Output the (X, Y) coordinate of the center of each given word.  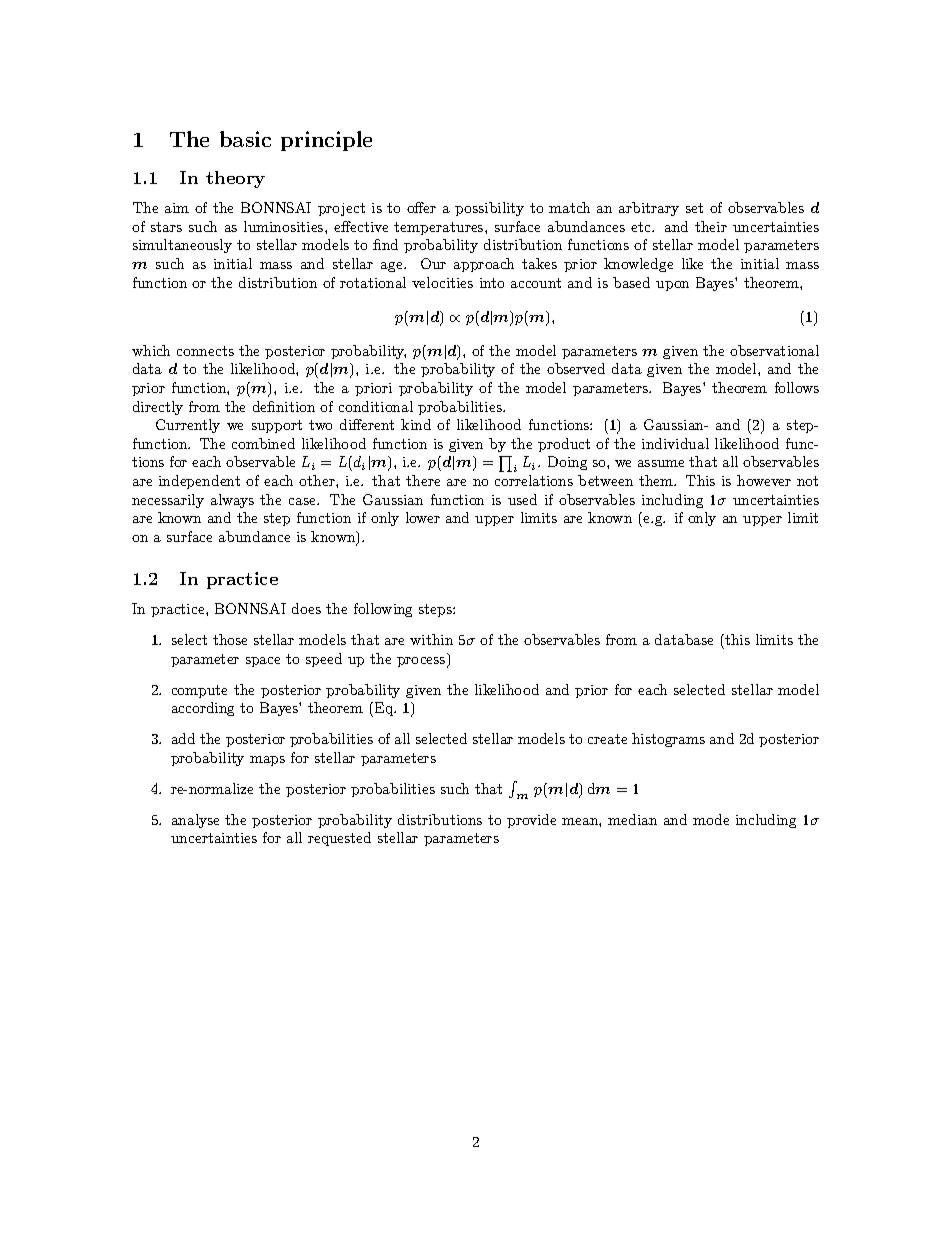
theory (235, 179)
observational (774, 350)
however (764, 480)
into (492, 283)
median (632, 819)
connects (205, 351)
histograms (668, 740)
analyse (195, 821)
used (522, 499)
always (232, 501)
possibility (489, 209)
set (694, 208)
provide (531, 821)
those (230, 639)
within (431, 639)
